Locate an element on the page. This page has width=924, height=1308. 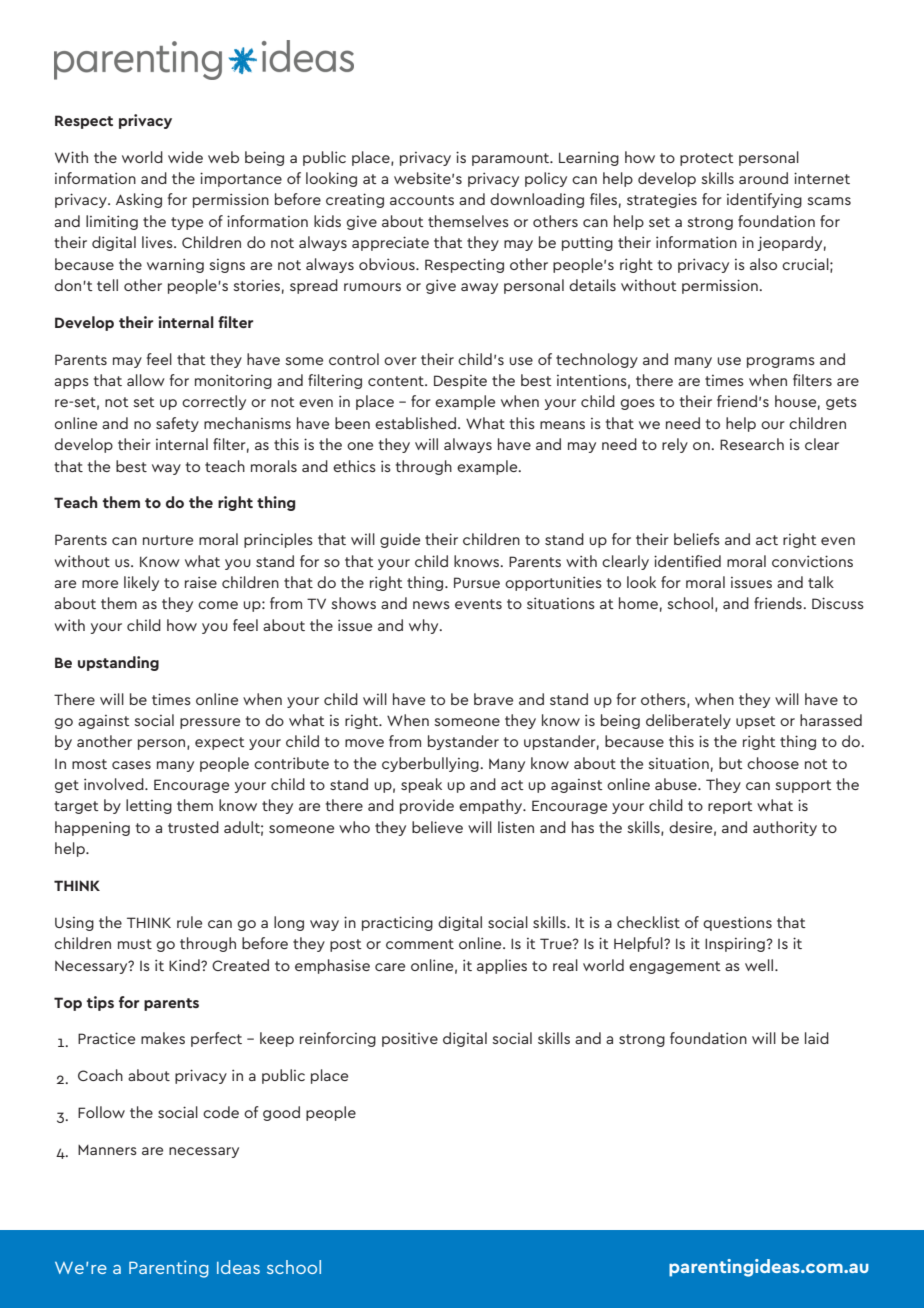
accounts is located at coordinates (422, 200).
